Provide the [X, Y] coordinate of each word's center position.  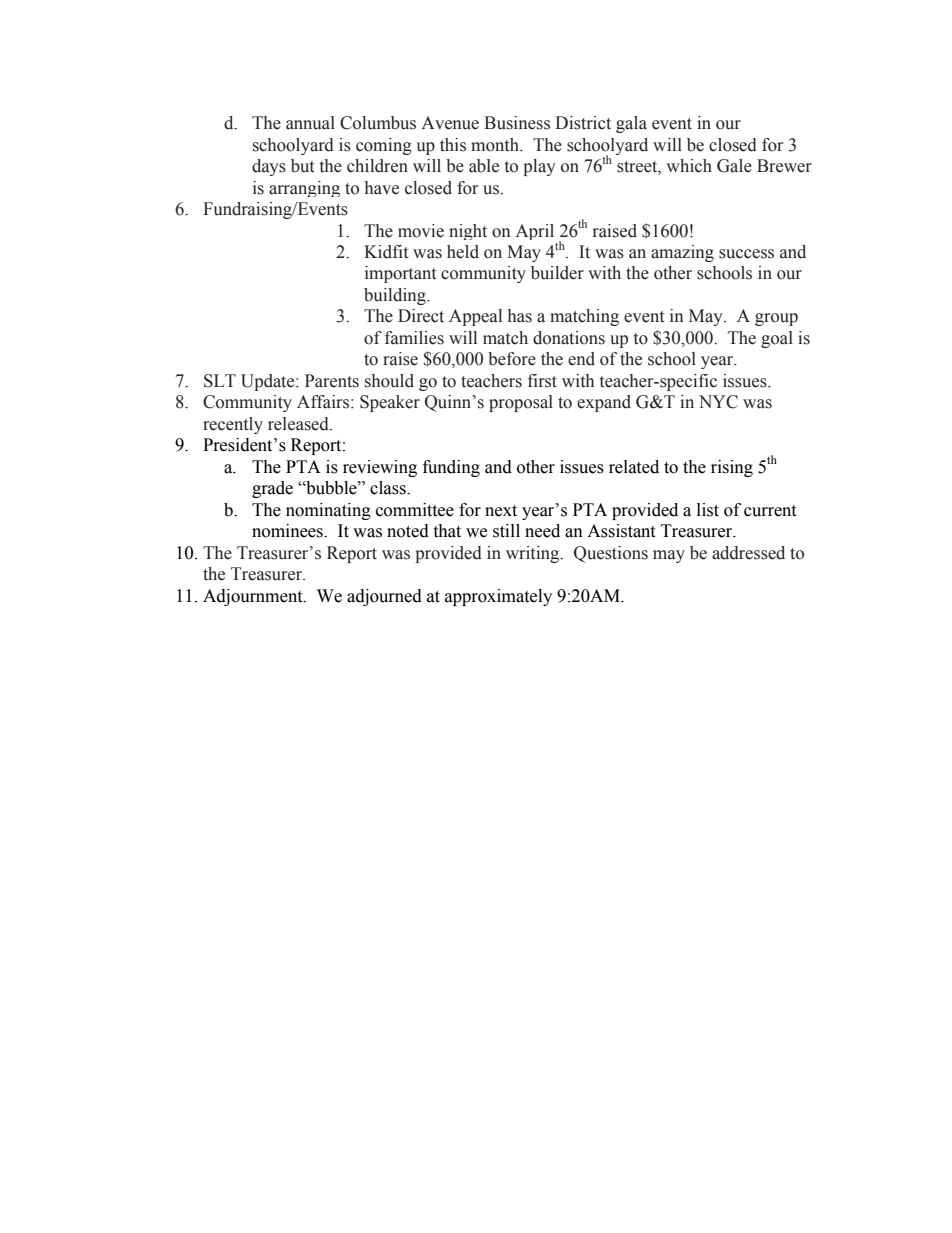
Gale [734, 166]
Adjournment [254, 597]
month [496, 145]
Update [269, 382]
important [400, 274]
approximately [498, 597]
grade [272, 489]
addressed [748, 553]
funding [451, 468]
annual [310, 123]
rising [732, 468]
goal [777, 339]
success [746, 254]
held [463, 252]
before [512, 359]
